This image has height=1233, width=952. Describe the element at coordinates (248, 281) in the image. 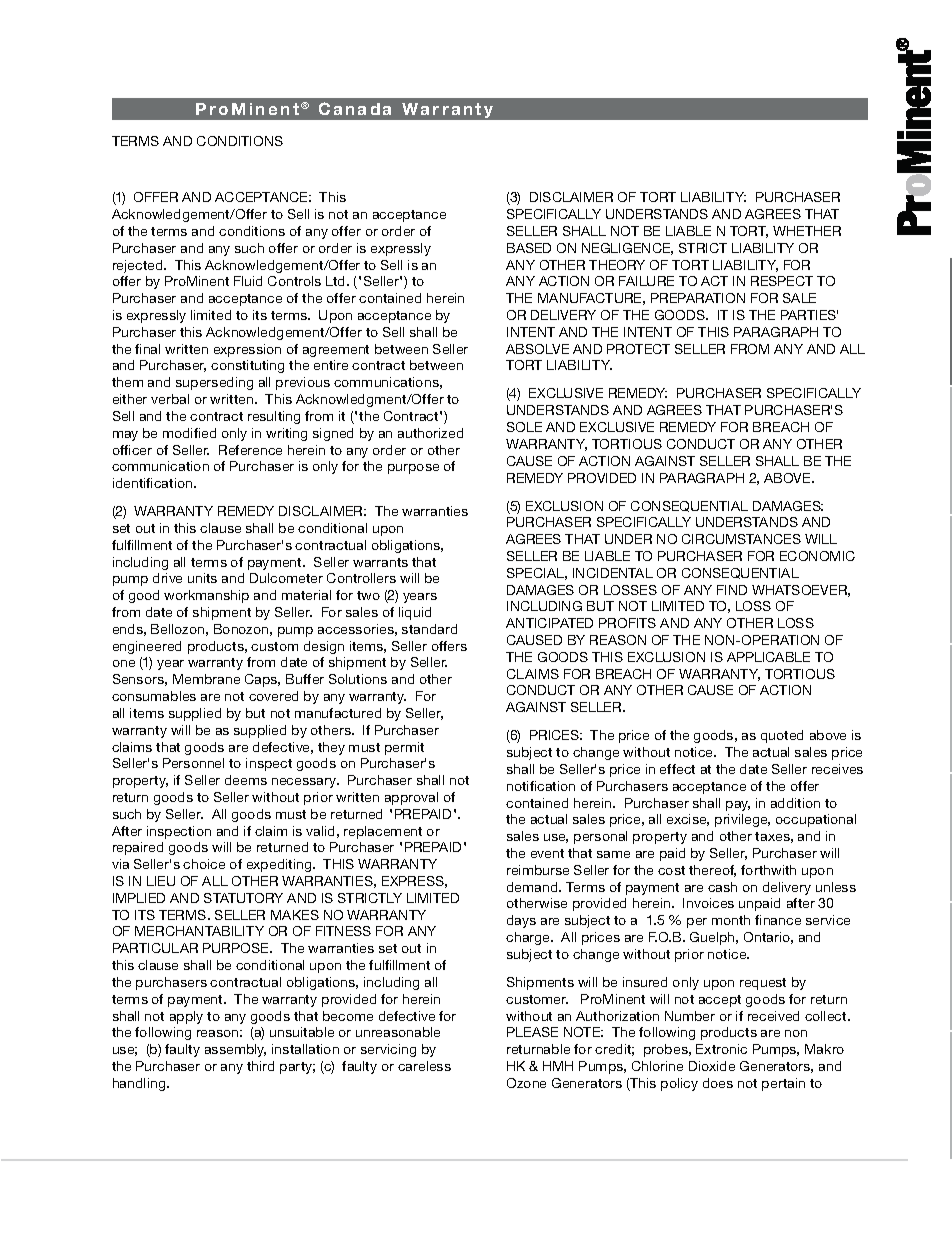

I see `Fluid` at that location.
